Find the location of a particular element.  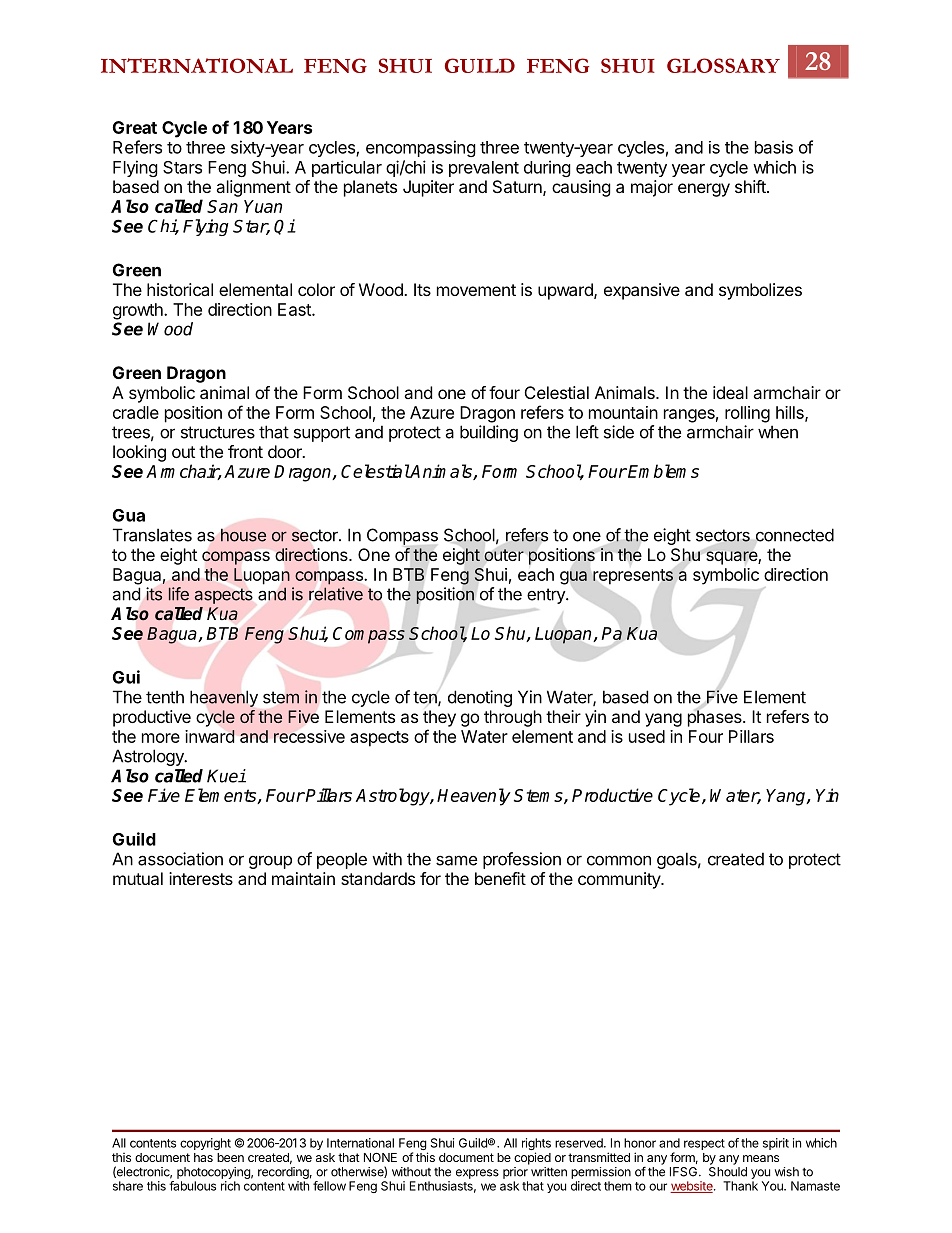

copyright is located at coordinates (205, 1144).
